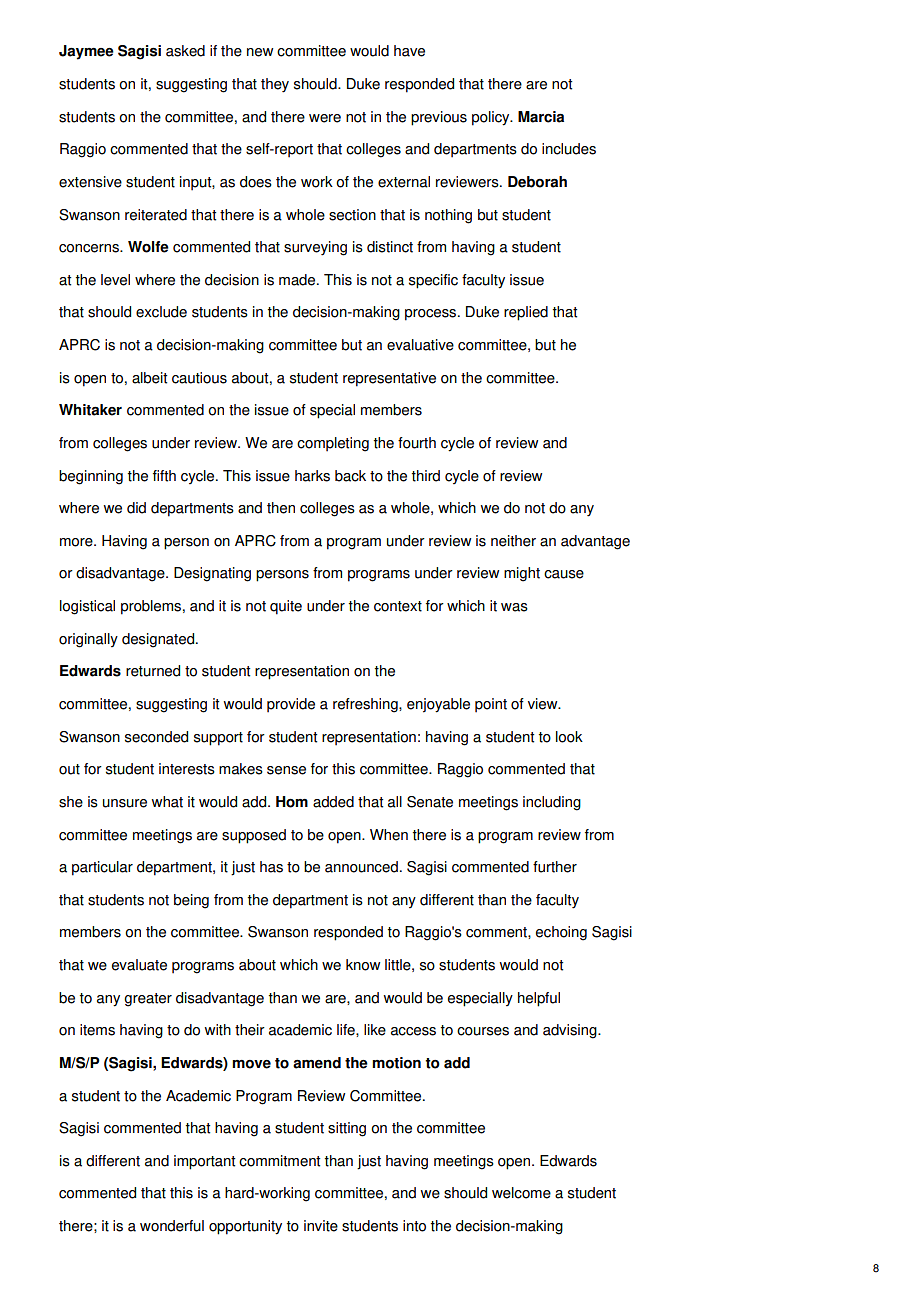  Describe the element at coordinates (172, 1226) in the screenshot. I see `wonderful` at that location.
